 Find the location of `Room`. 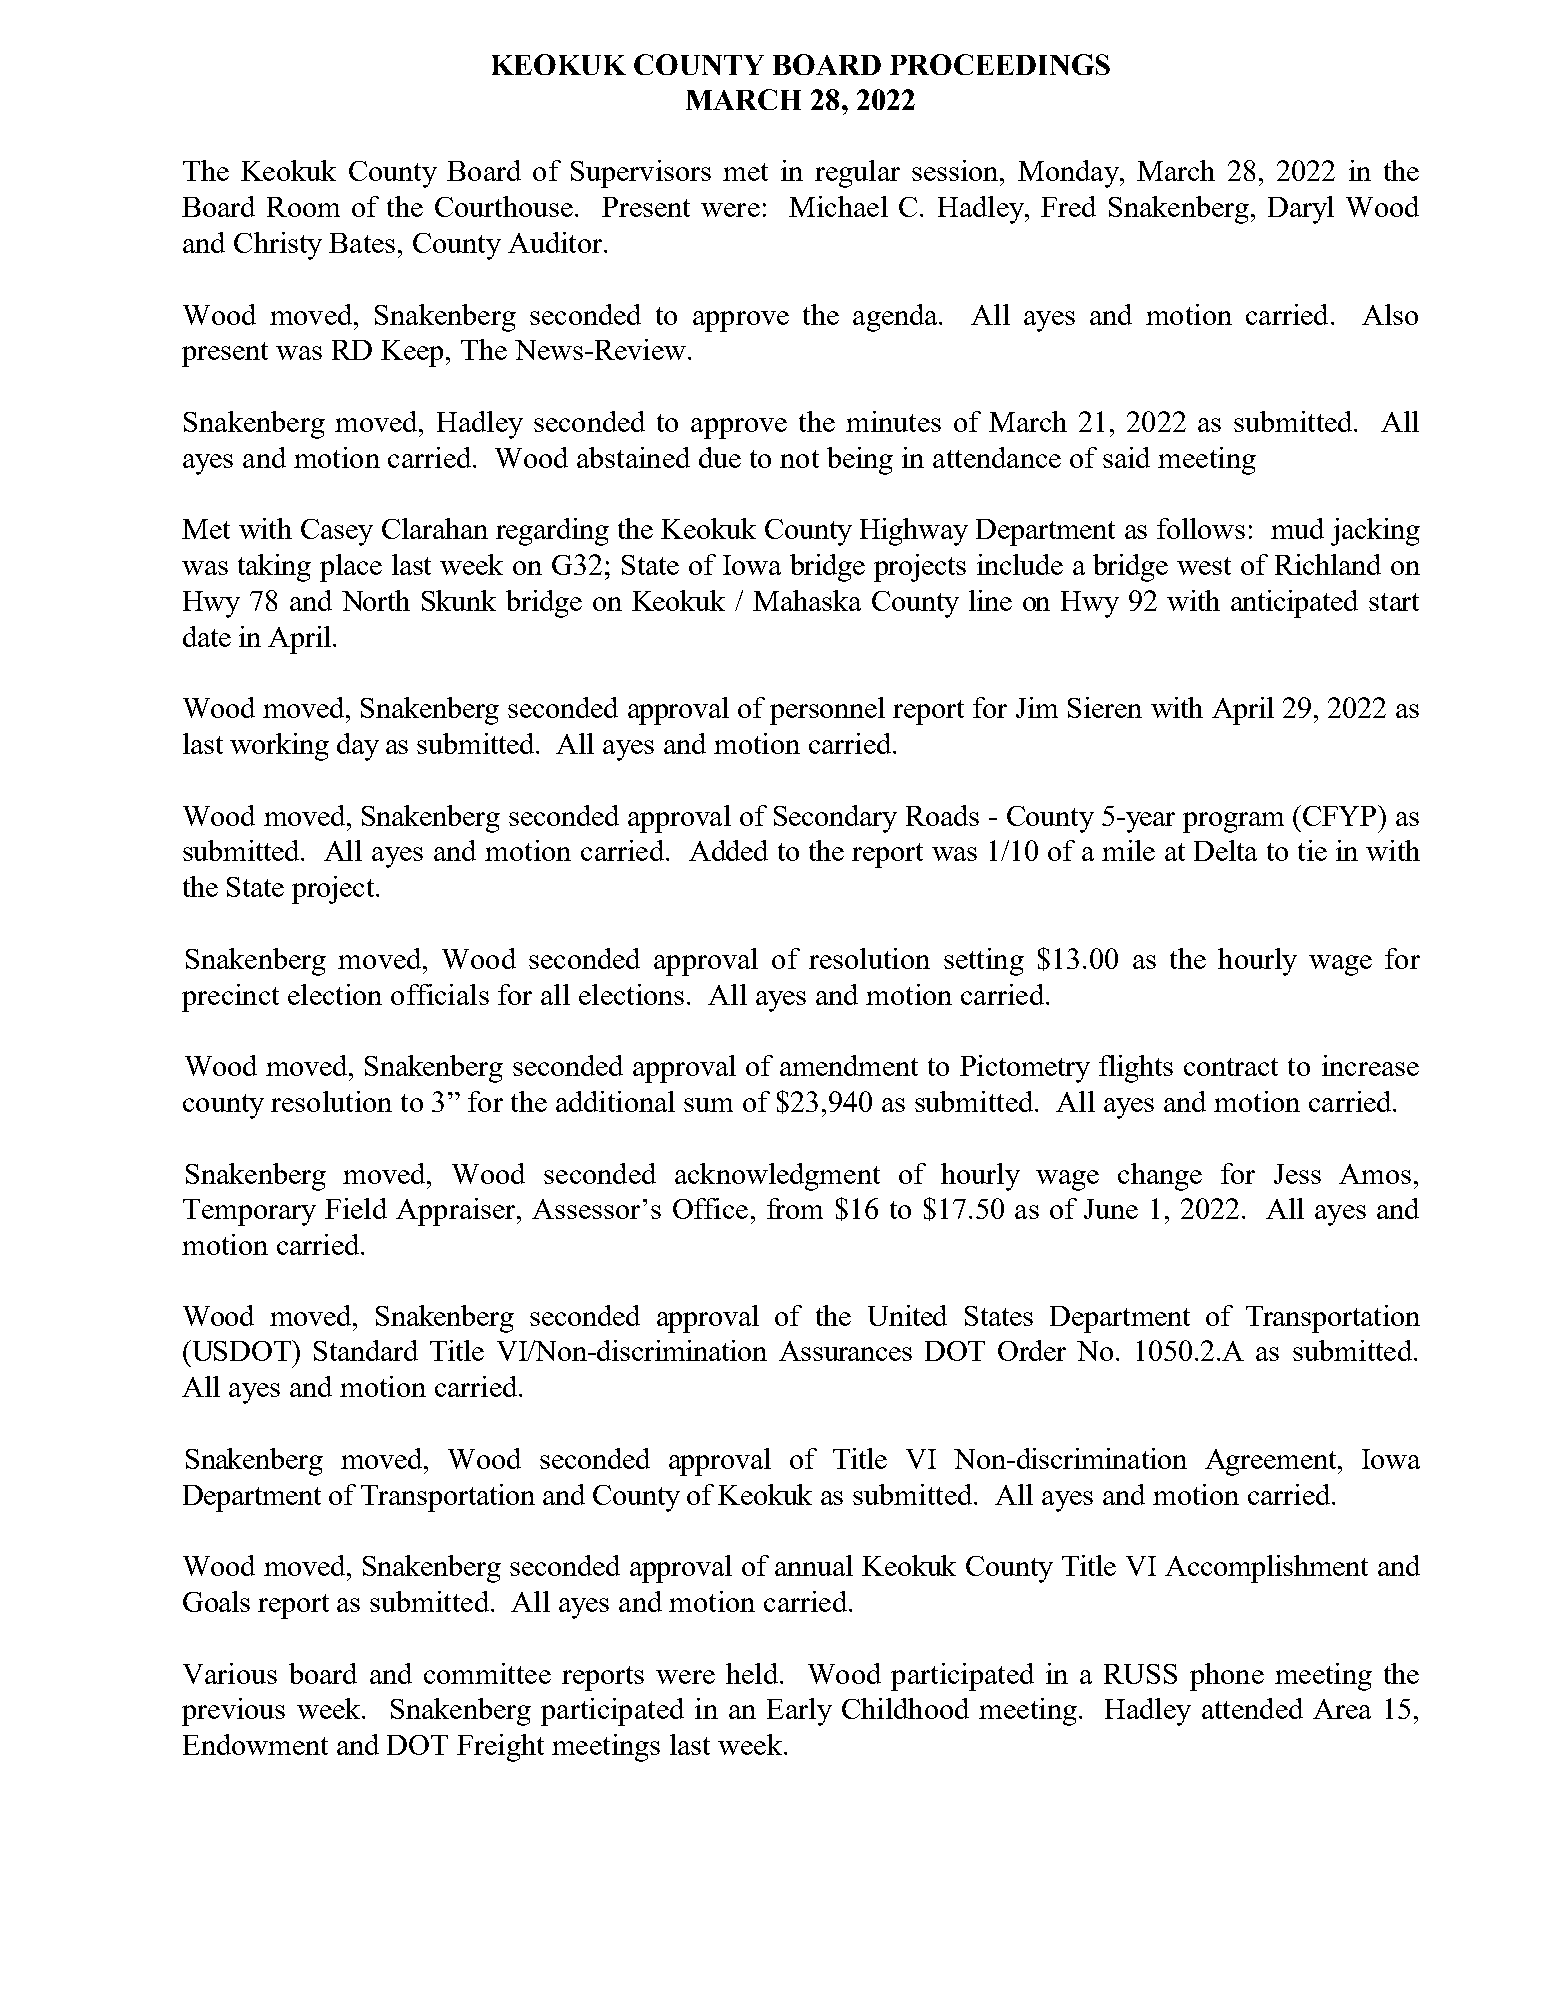

Room is located at coordinates (303, 207).
